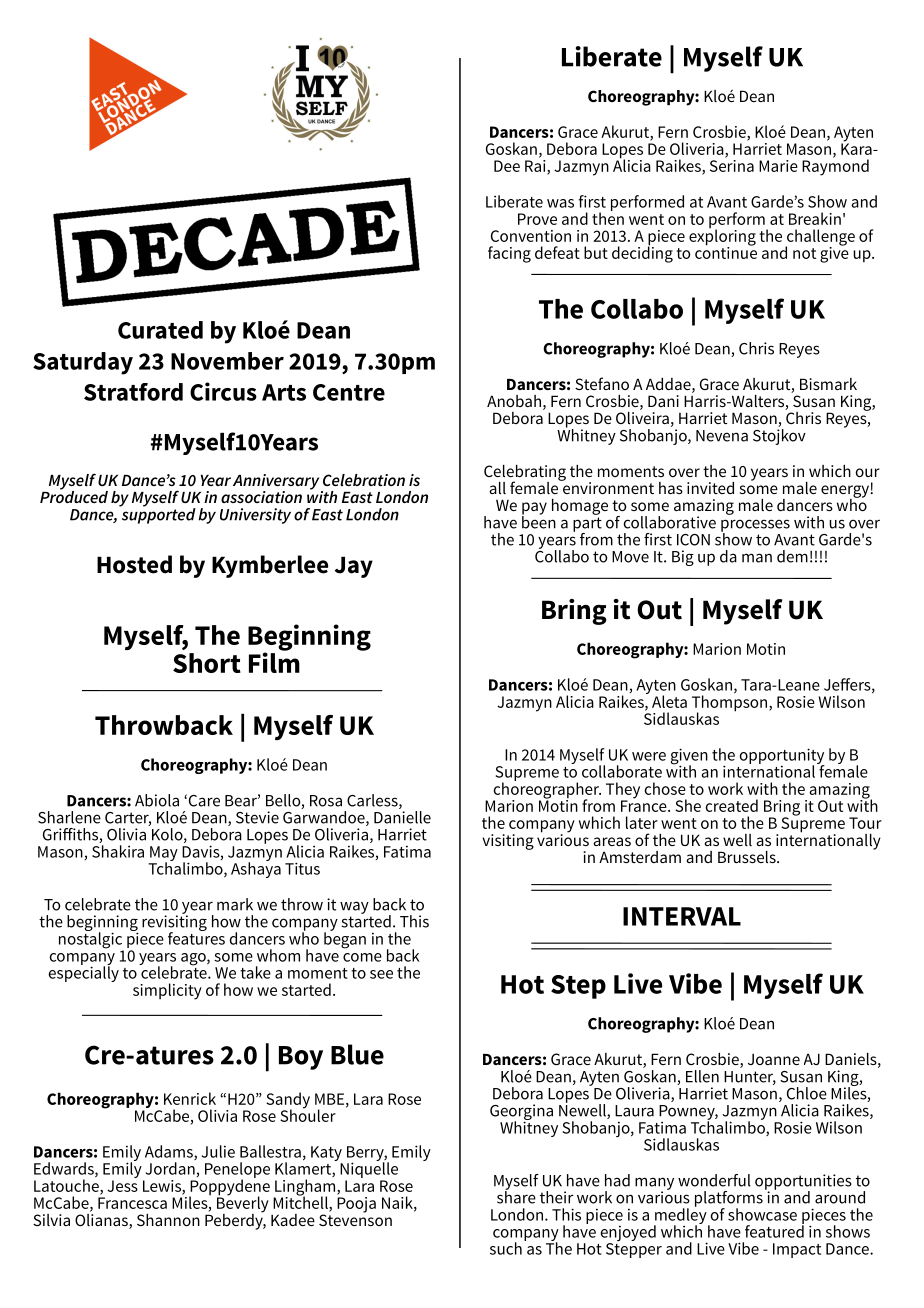 The height and width of the page is (1308, 924). What do you see at coordinates (506, 1248) in the page?
I see `such` at bounding box center [506, 1248].
